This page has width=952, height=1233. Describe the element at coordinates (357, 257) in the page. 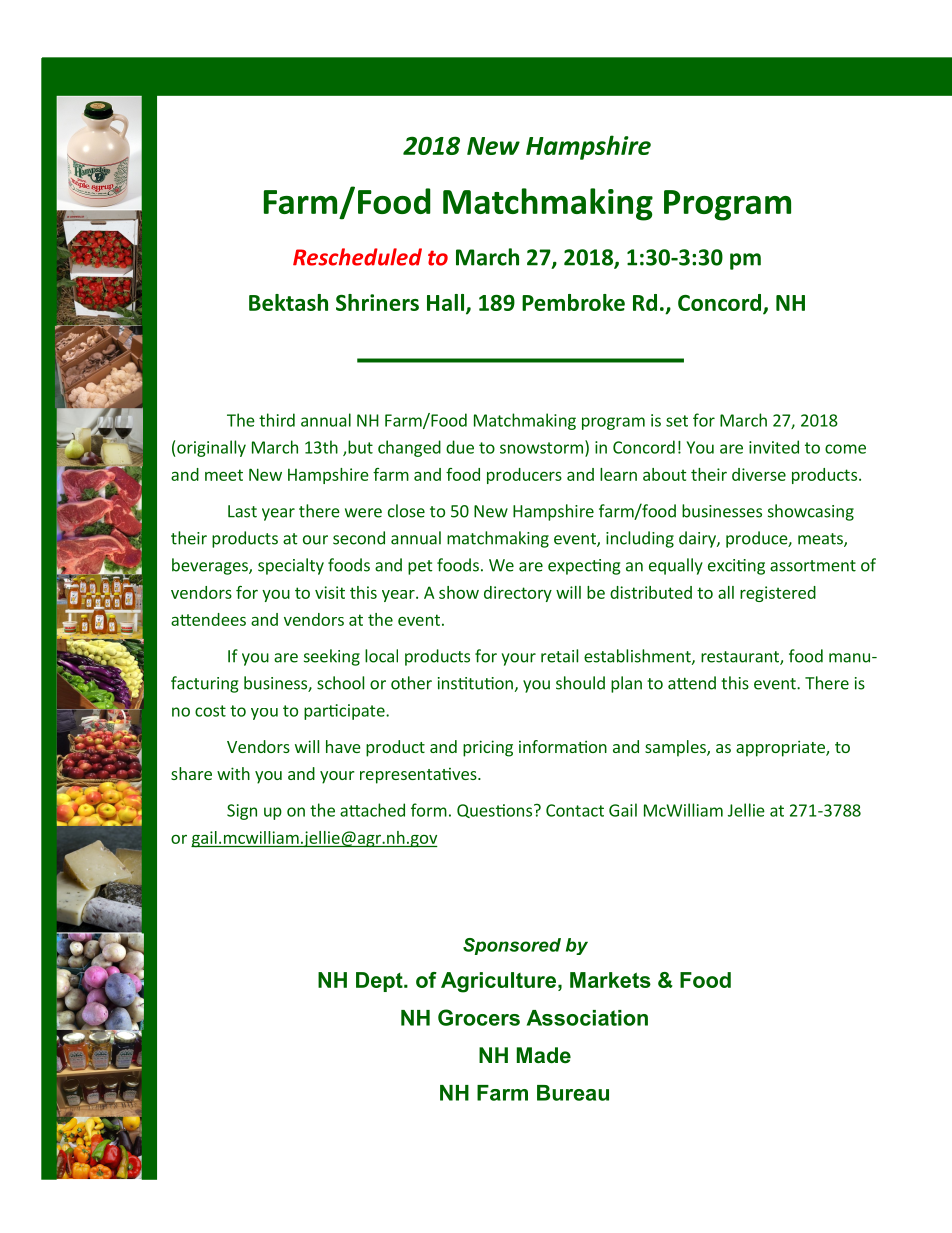

I see `Rescheduled` at that location.
